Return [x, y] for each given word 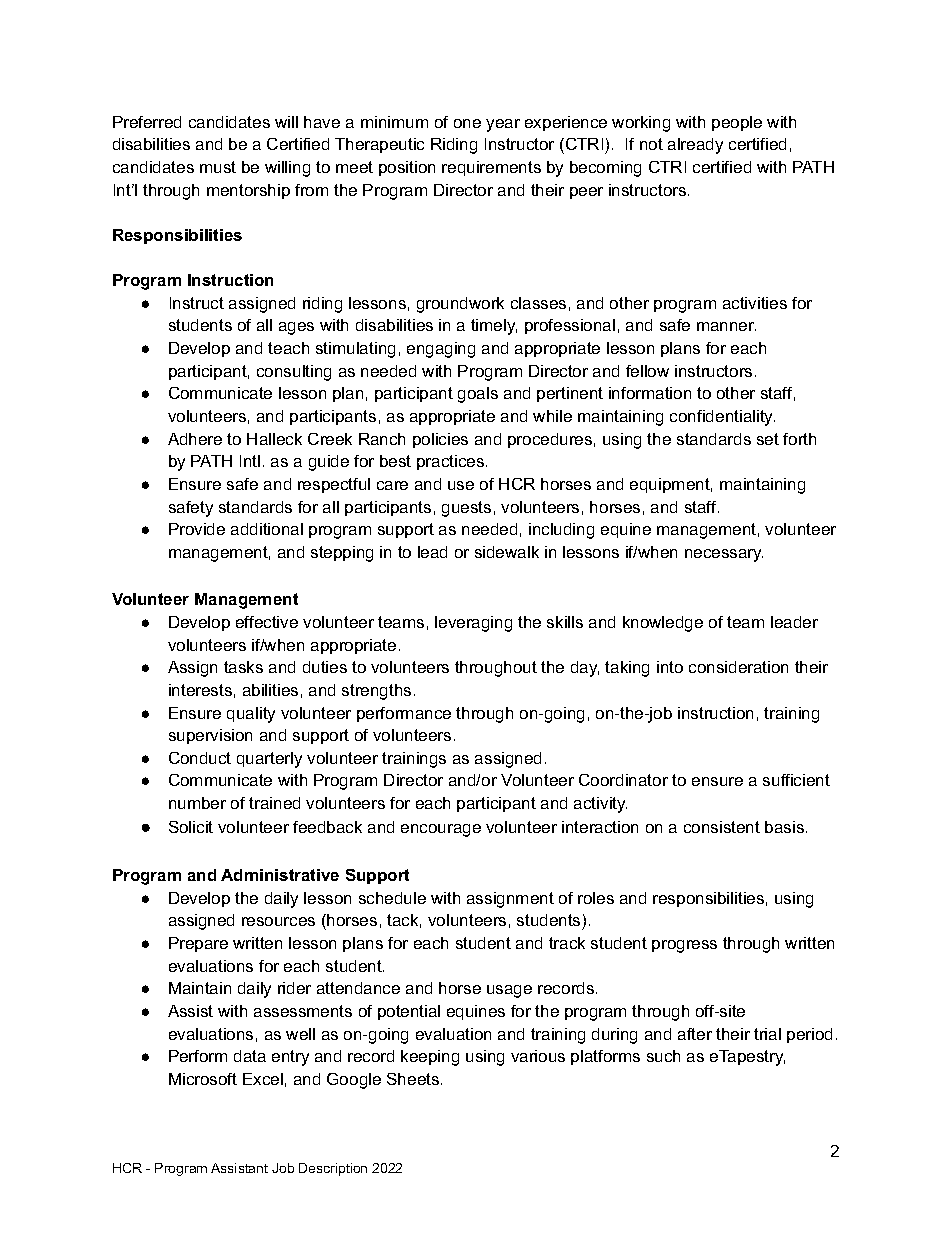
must [218, 167]
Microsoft [203, 1079]
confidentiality [722, 418]
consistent [722, 827]
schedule [392, 898]
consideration [738, 667]
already [695, 146]
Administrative [280, 875]
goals [478, 395]
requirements [491, 168]
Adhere [195, 439]
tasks [243, 667]
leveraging [473, 624]
